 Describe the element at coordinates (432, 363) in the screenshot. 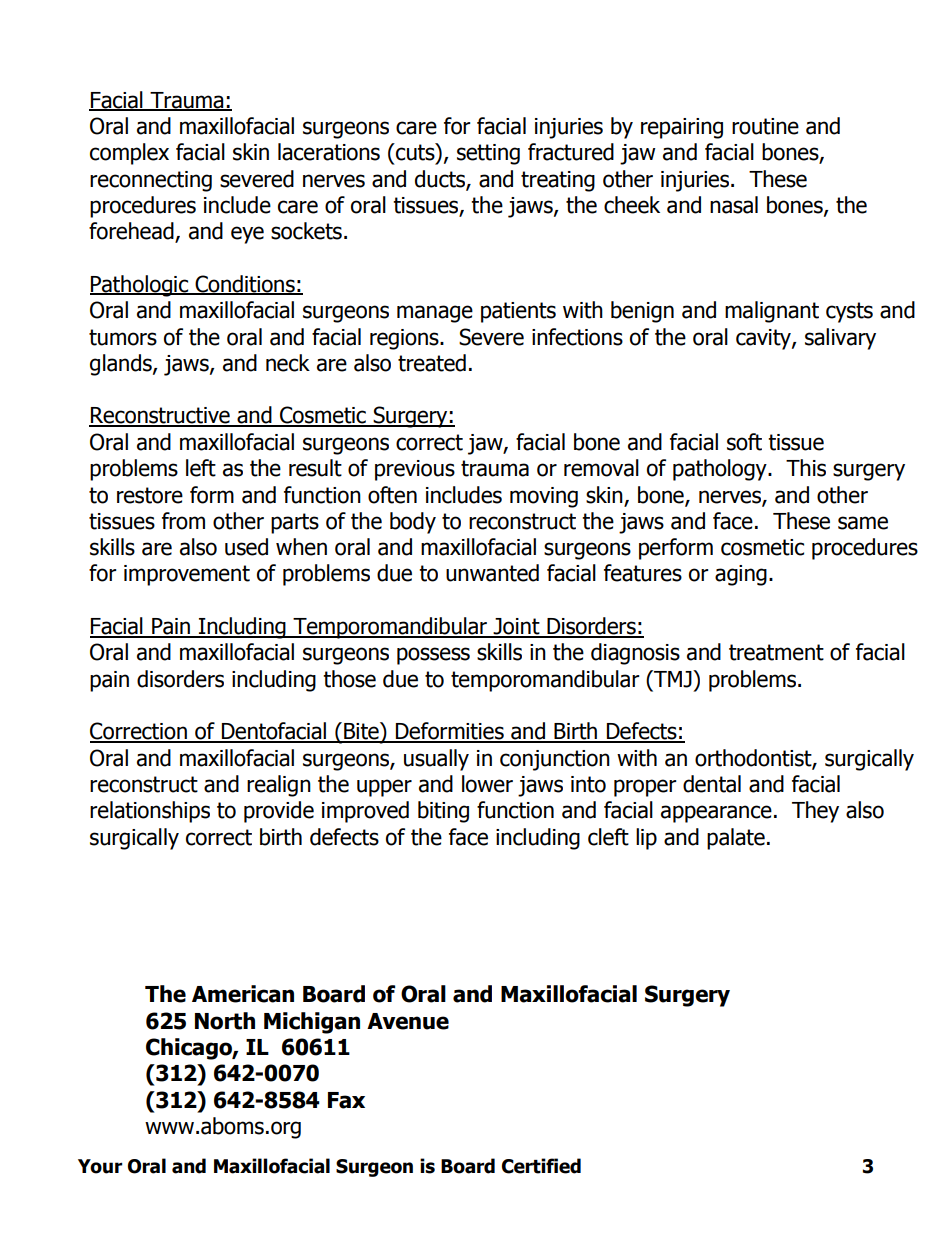

I see `treated` at that location.
